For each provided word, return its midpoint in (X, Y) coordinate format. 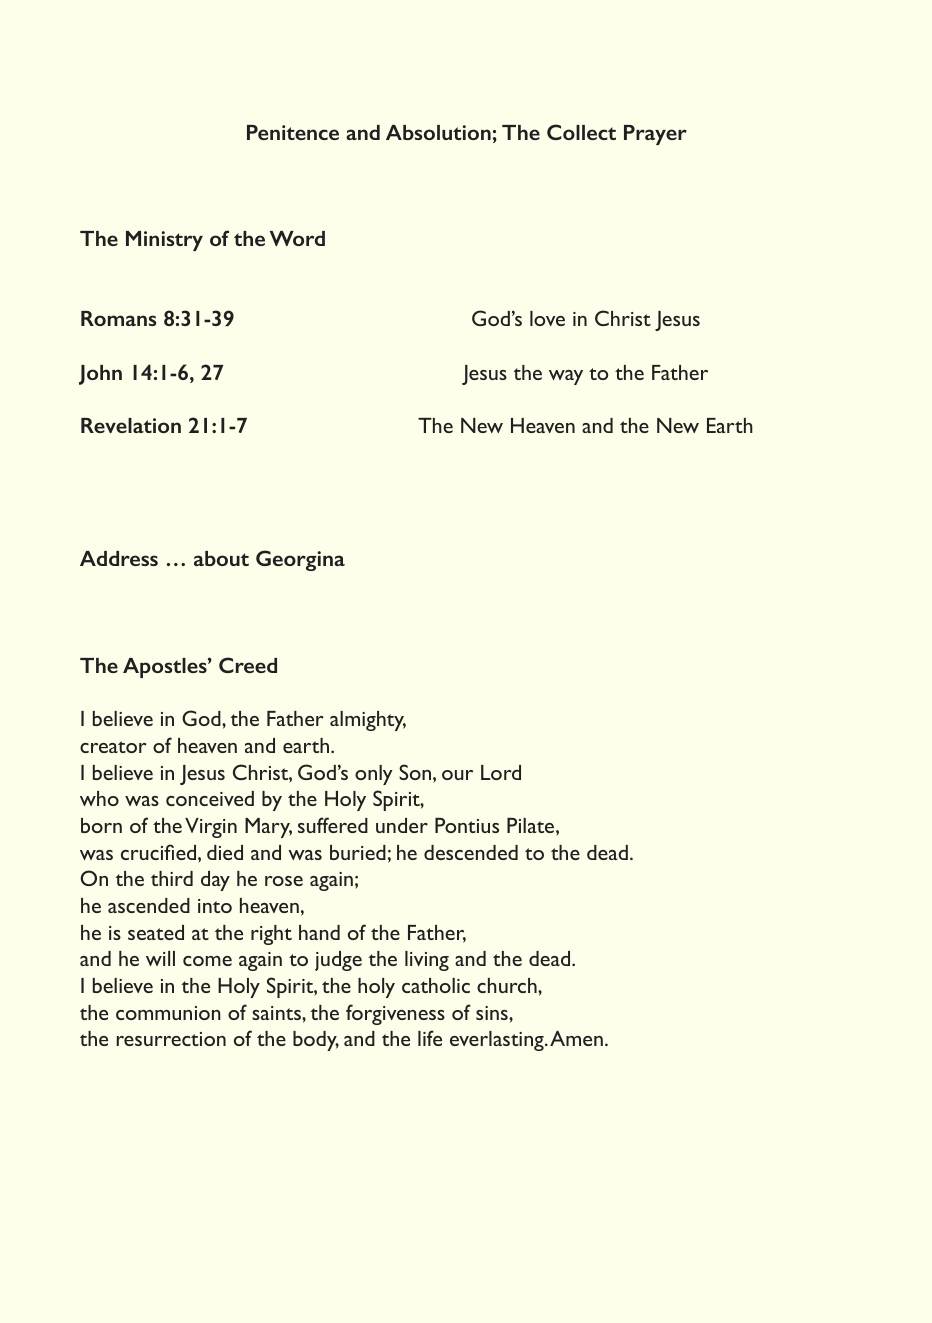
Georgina (300, 560)
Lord (501, 772)
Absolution (438, 132)
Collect (581, 132)
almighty (368, 721)
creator (113, 747)
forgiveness (395, 1014)
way (566, 377)
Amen (576, 1038)
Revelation (131, 425)
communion (168, 1013)
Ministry (164, 241)
